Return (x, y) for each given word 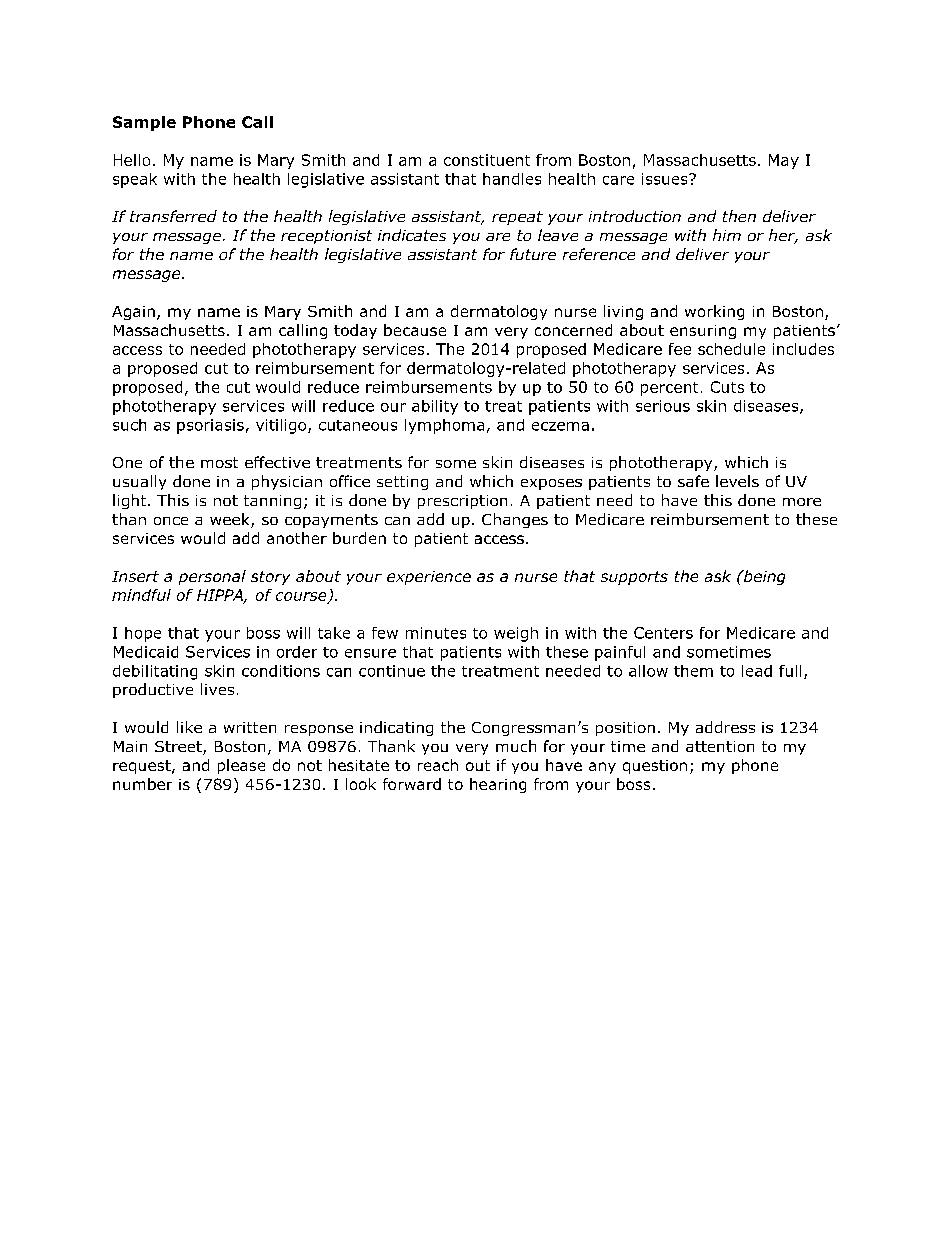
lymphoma (444, 426)
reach (438, 765)
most (219, 462)
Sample (144, 123)
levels (737, 481)
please (241, 766)
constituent (487, 160)
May (784, 161)
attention (720, 746)
